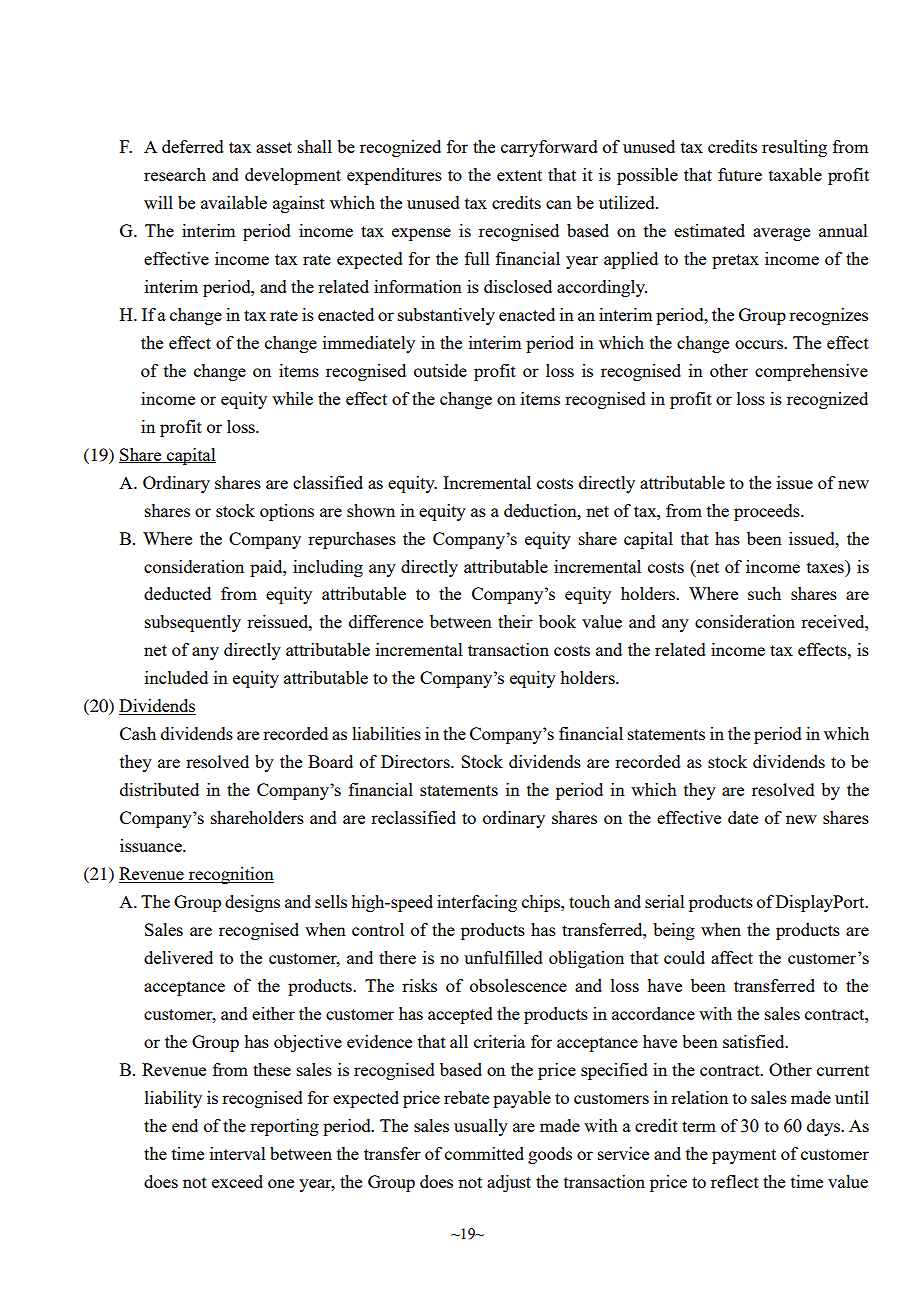 Image resolution: width=924 pixels, height=1308 pixels. What do you see at coordinates (519, 175) in the image?
I see `extent` at bounding box center [519, 175].
